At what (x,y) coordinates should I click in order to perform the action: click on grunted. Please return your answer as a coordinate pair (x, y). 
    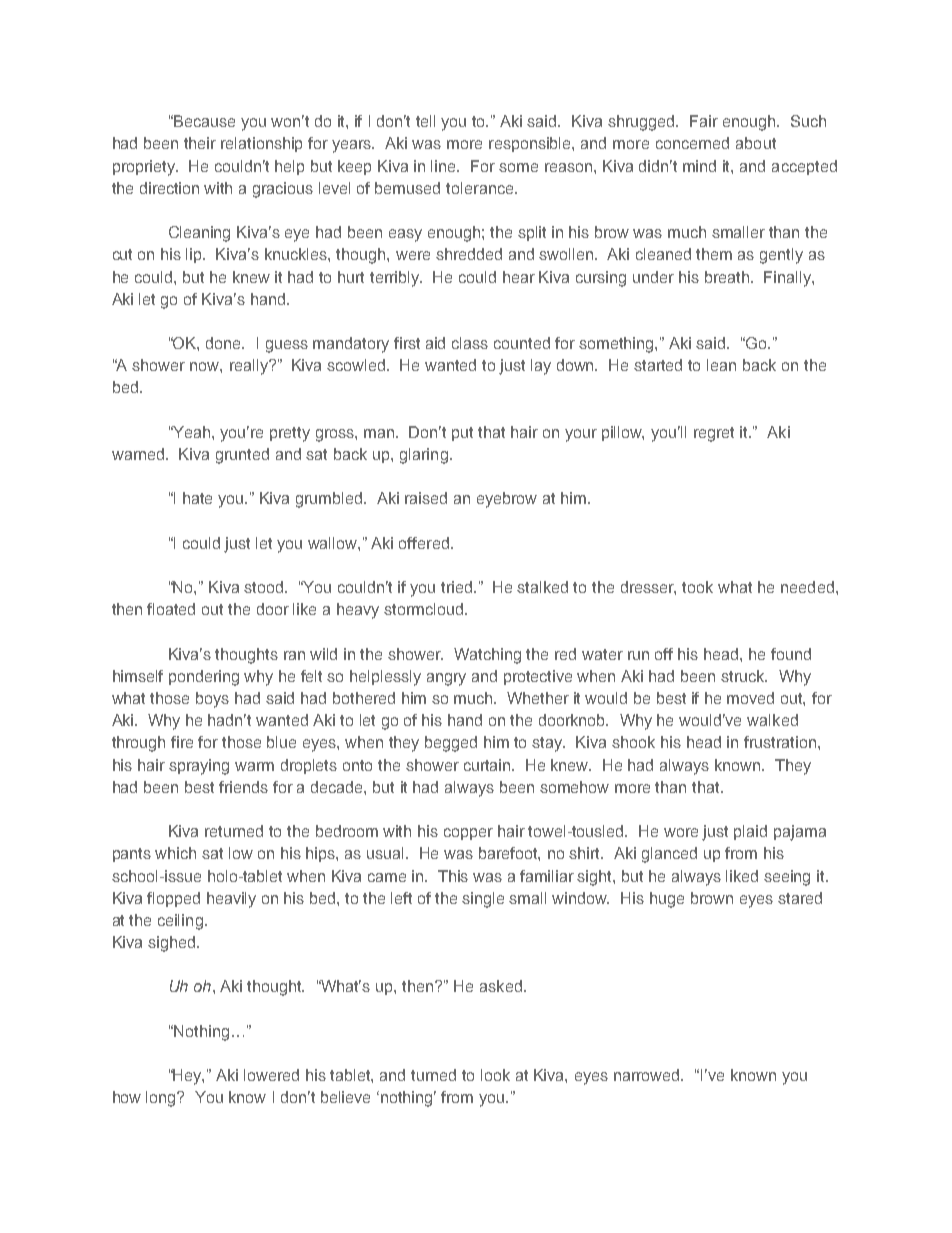
    Looking at the image, I should click on (242, 456).
